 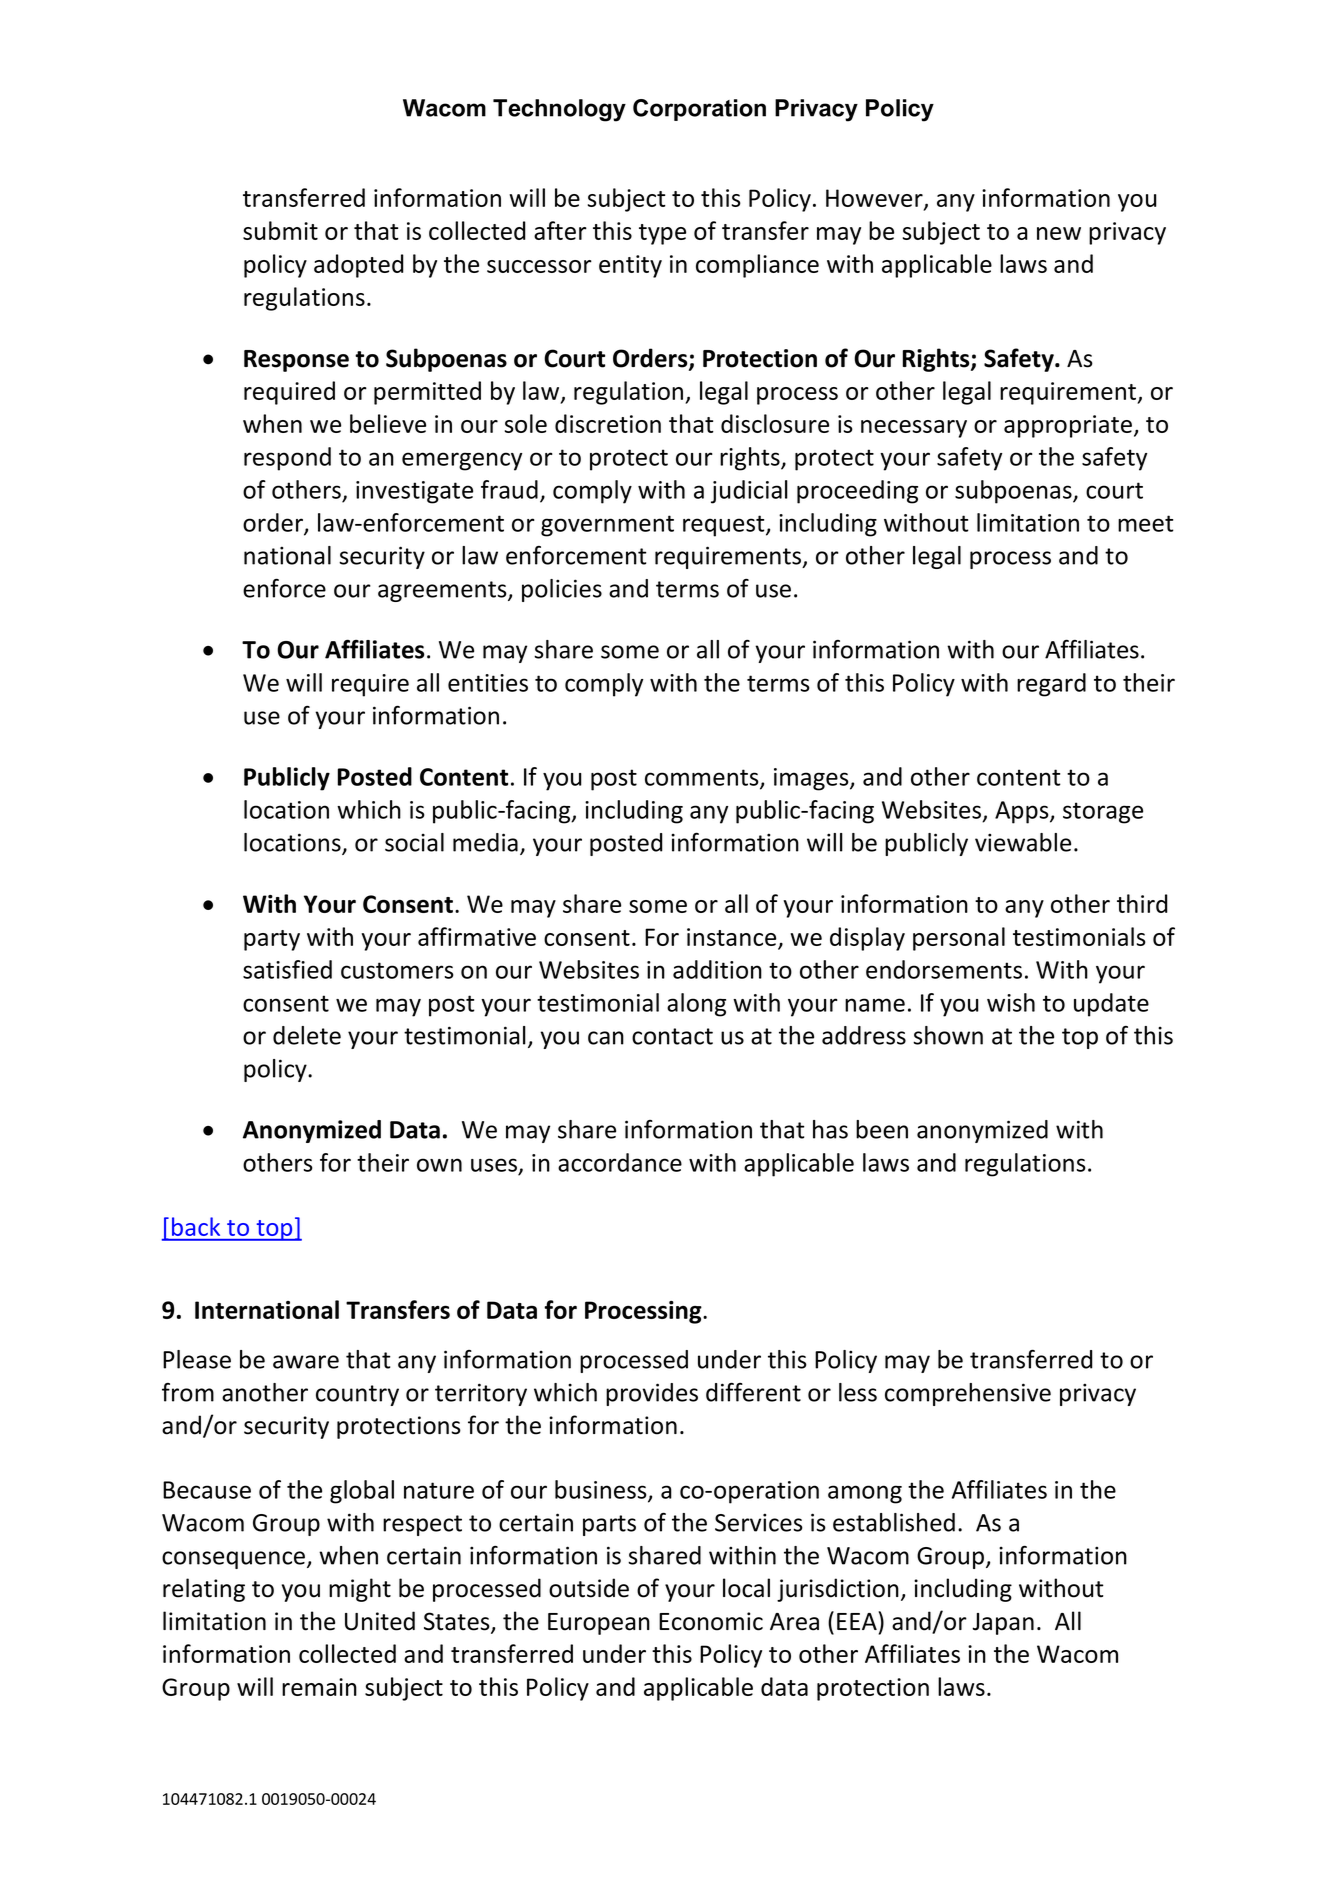 I want to click on Japan, so click(x=1003, y=1624).
